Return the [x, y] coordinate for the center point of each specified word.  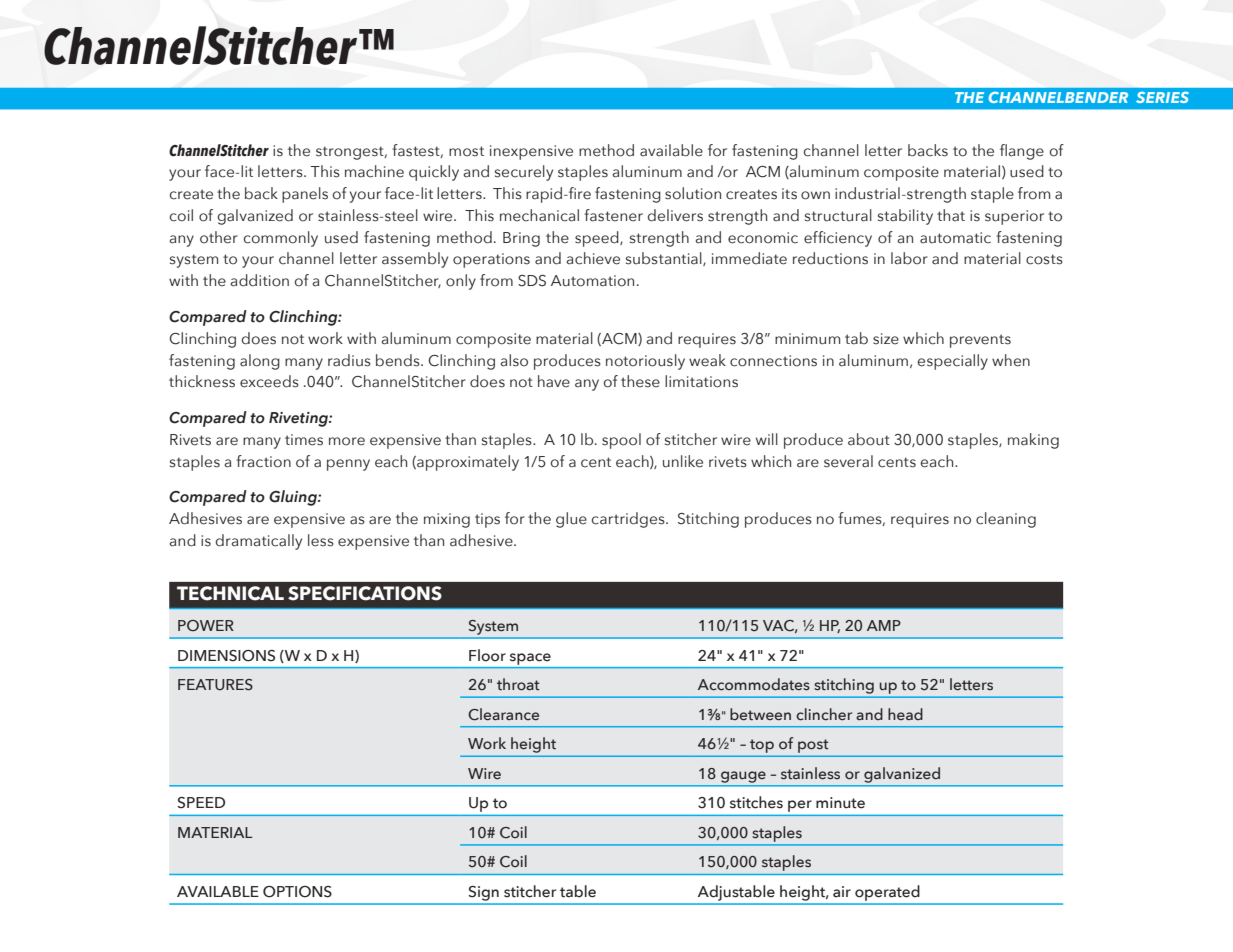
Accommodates [754, 684]
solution [693, 193]
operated [887, 893]
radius [349, 360]
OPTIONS [297, 892]
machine [374, 171]
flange [1022, 152]
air [842, 891]
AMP [884, 625]
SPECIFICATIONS [365, 593]
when [1011, 360]
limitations [701, 381]
